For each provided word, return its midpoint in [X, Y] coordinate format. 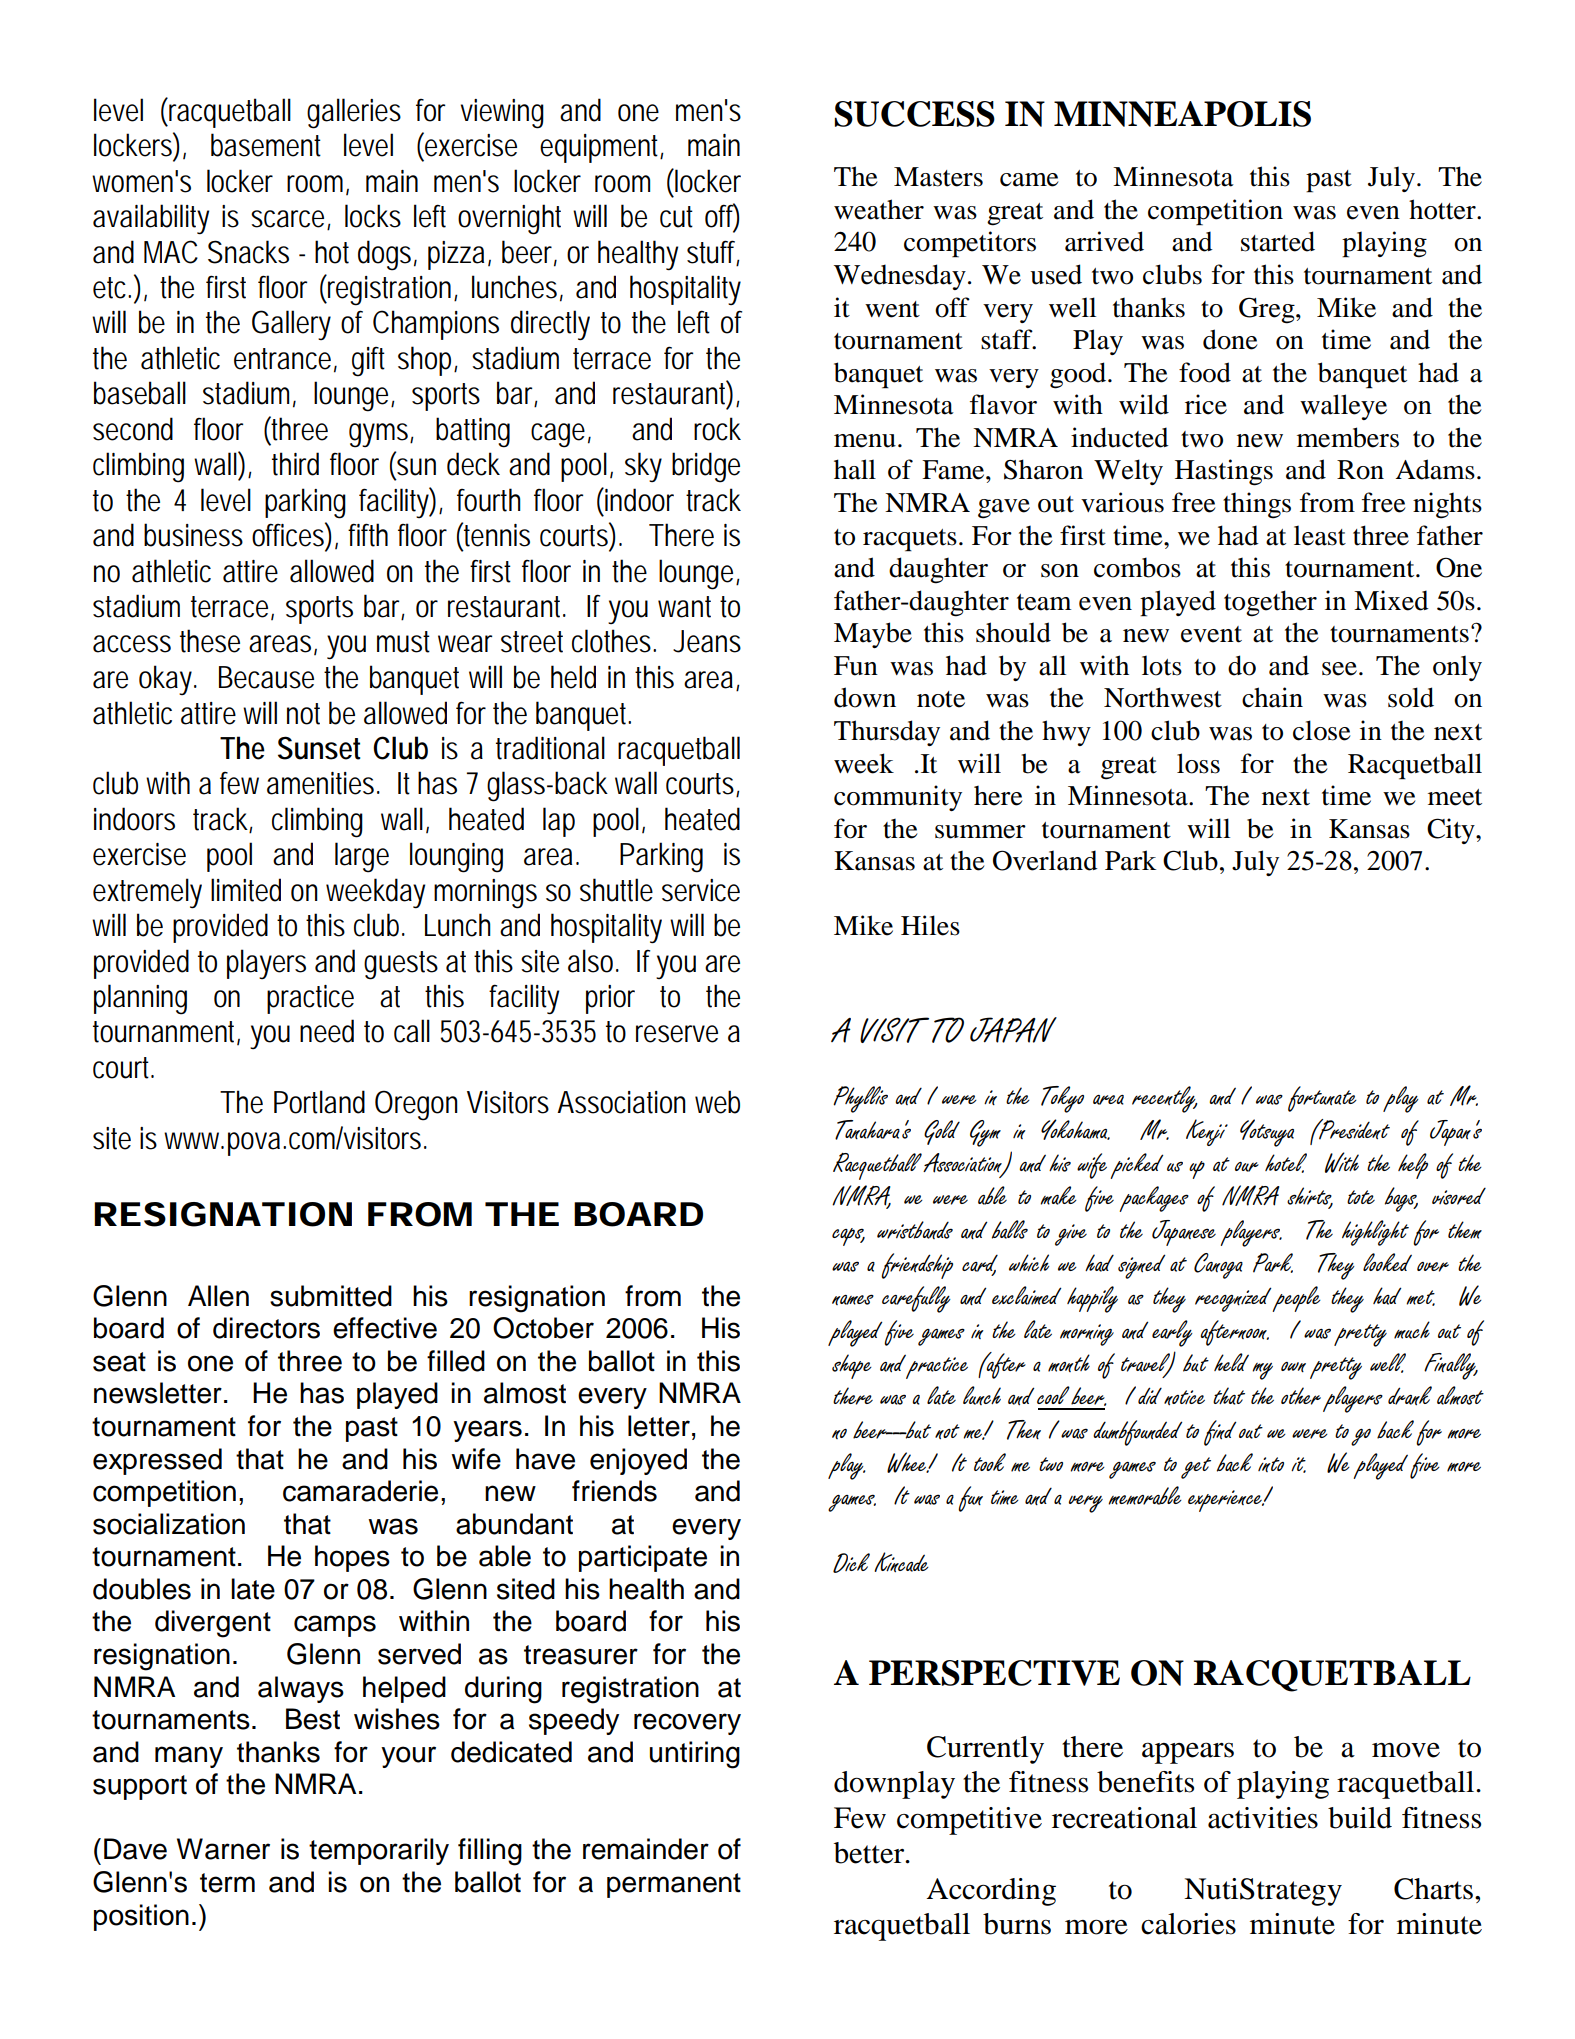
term [227, 1883]
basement [266, 145]
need [327, 1031]
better [870, 1853]
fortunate [1322, 1099]
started [1278, 241]
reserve [677, 1034]
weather [879, 209]
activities [1263, 1818]
